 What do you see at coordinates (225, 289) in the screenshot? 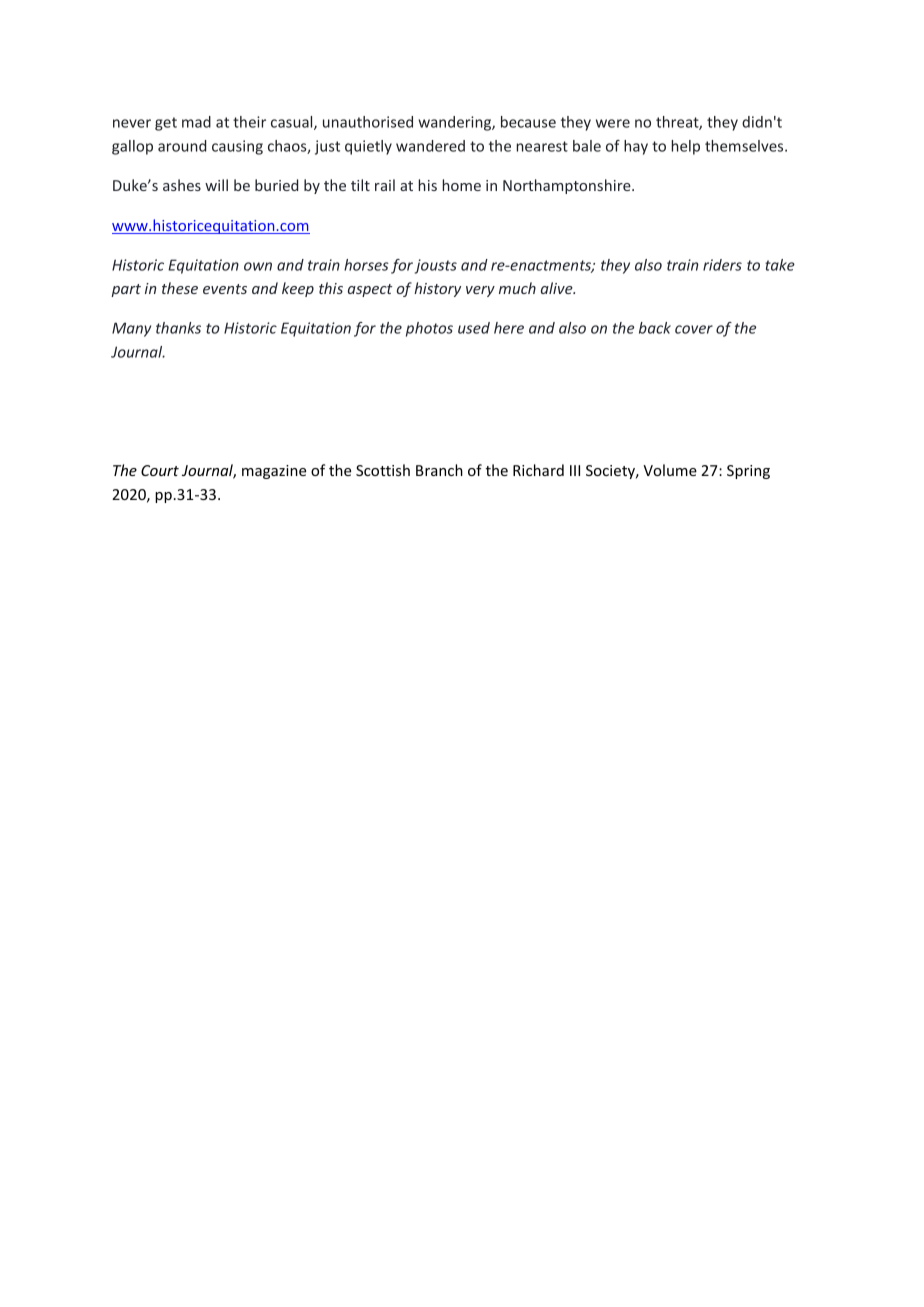
I see `events` at bounding box center [225, 289].
